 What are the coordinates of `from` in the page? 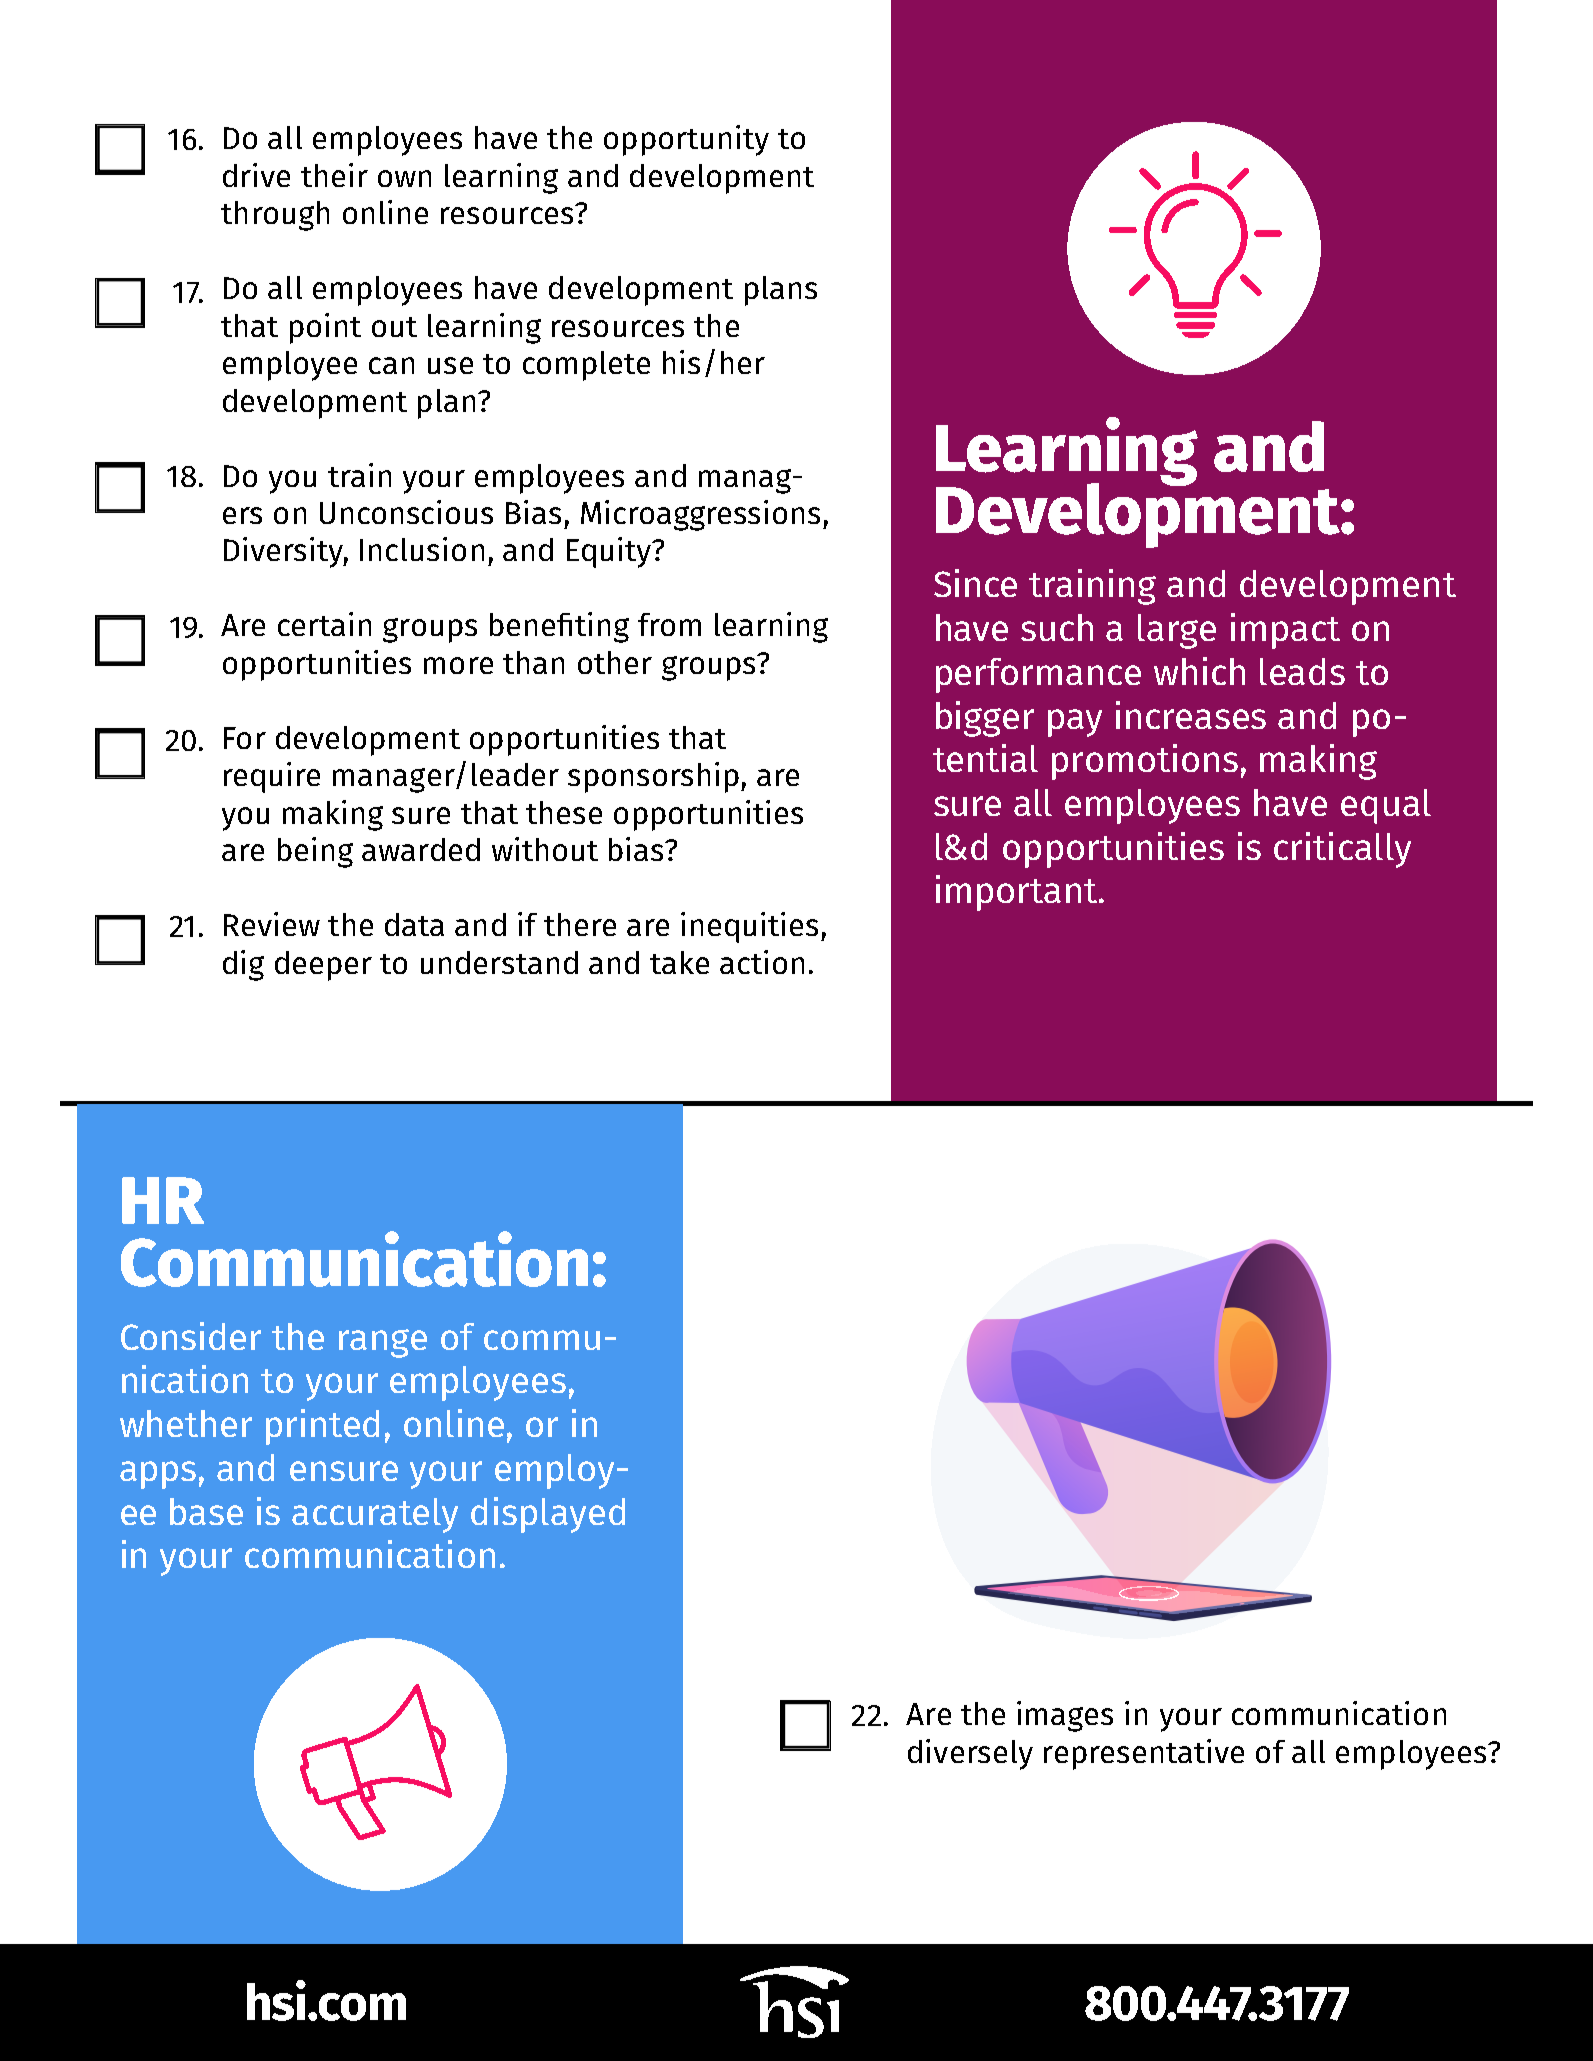 It's located at (669, 624).
